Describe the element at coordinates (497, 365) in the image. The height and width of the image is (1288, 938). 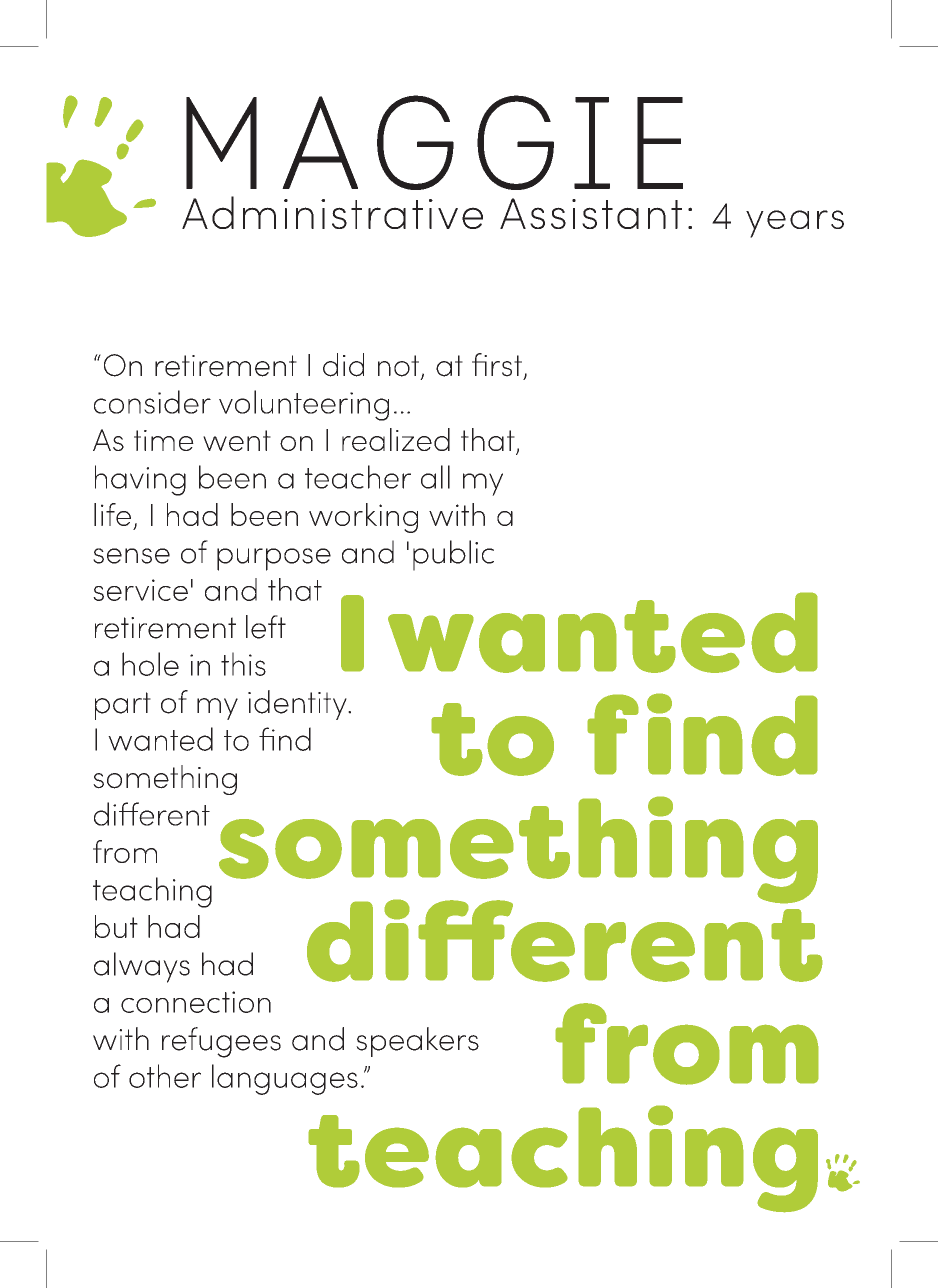
I see `first` at that location.
